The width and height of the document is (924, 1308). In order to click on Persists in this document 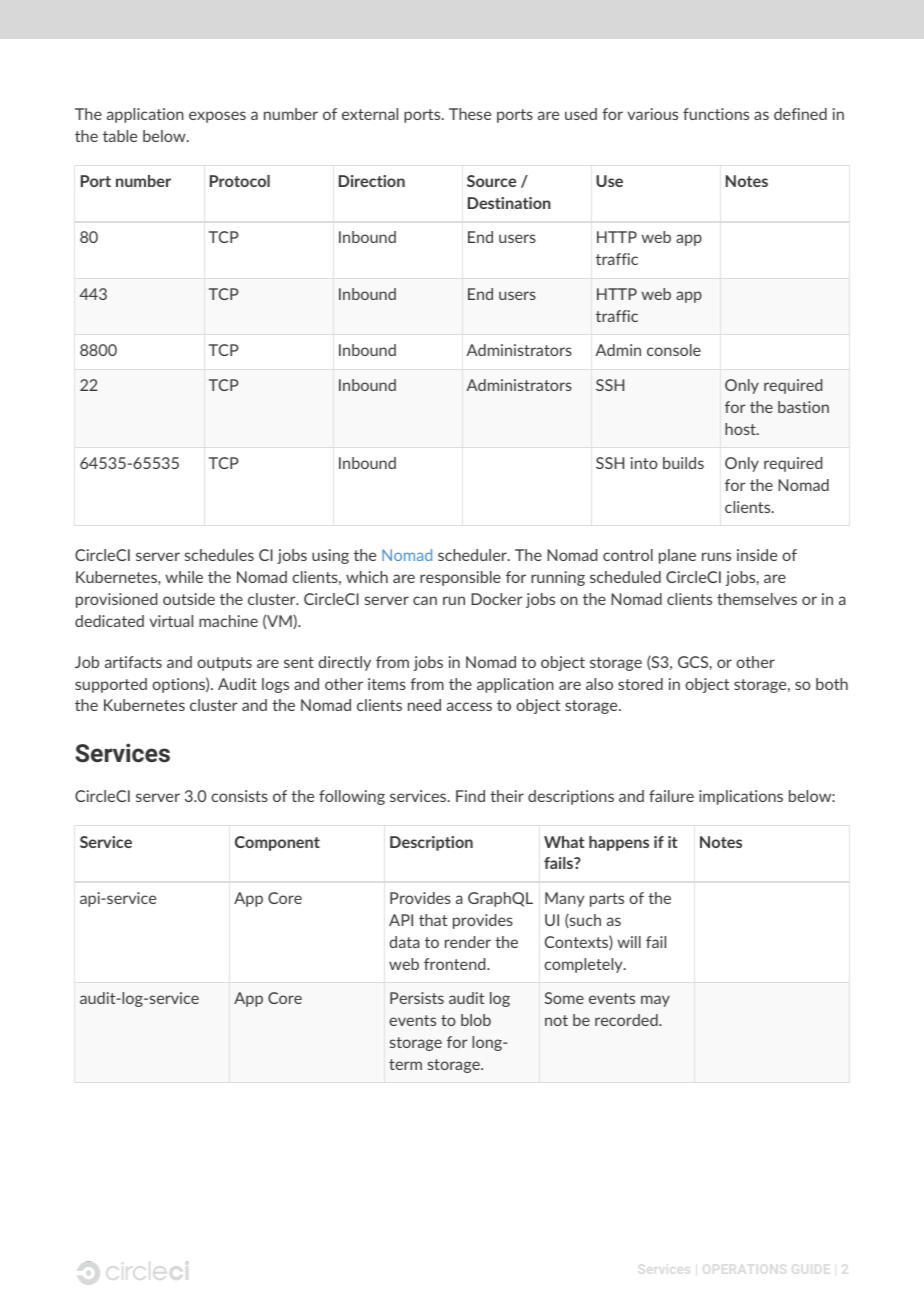, I will do `click(417, 998)`.
